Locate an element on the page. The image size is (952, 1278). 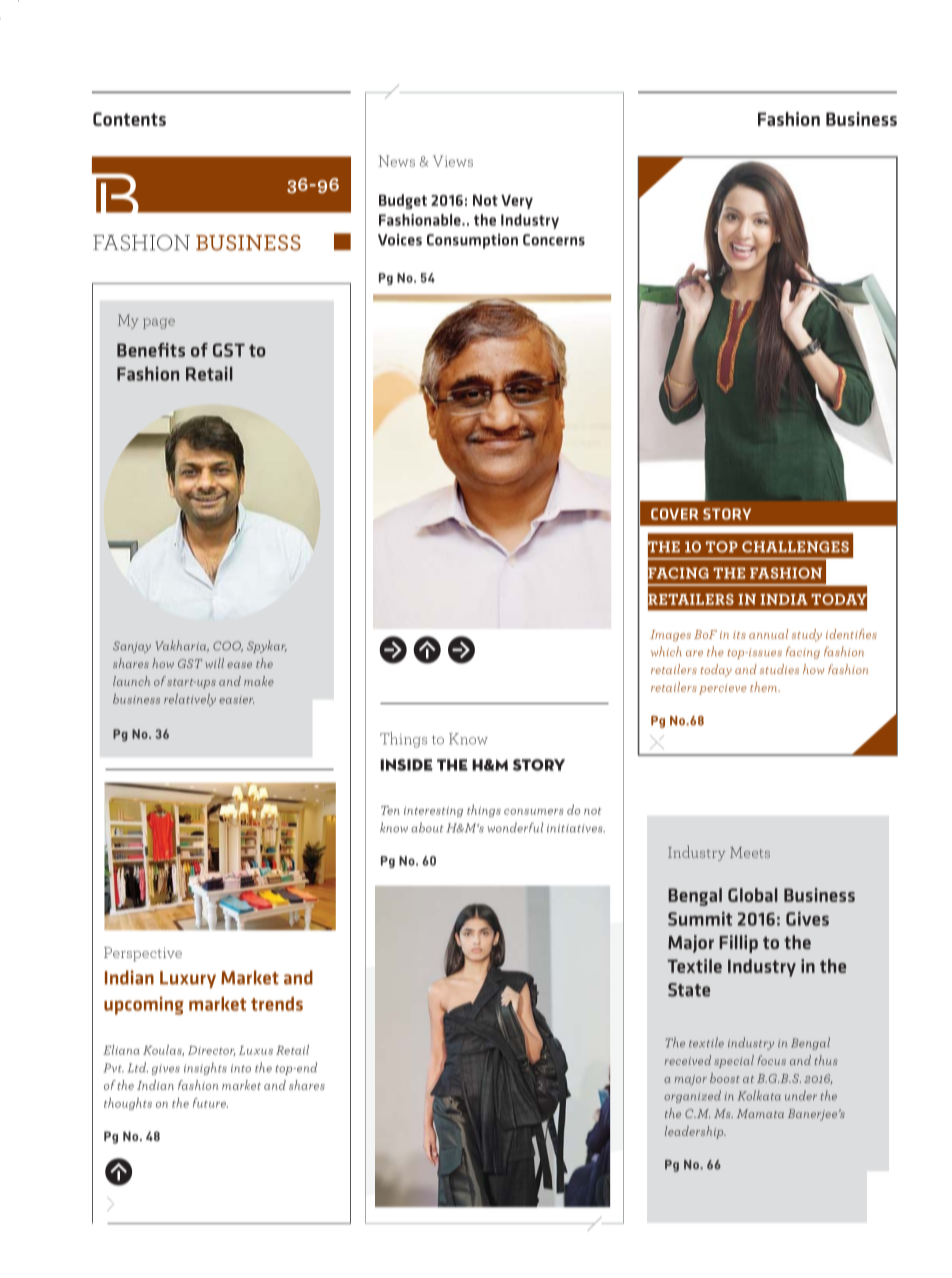
News is located at coordinates (396, 161).
